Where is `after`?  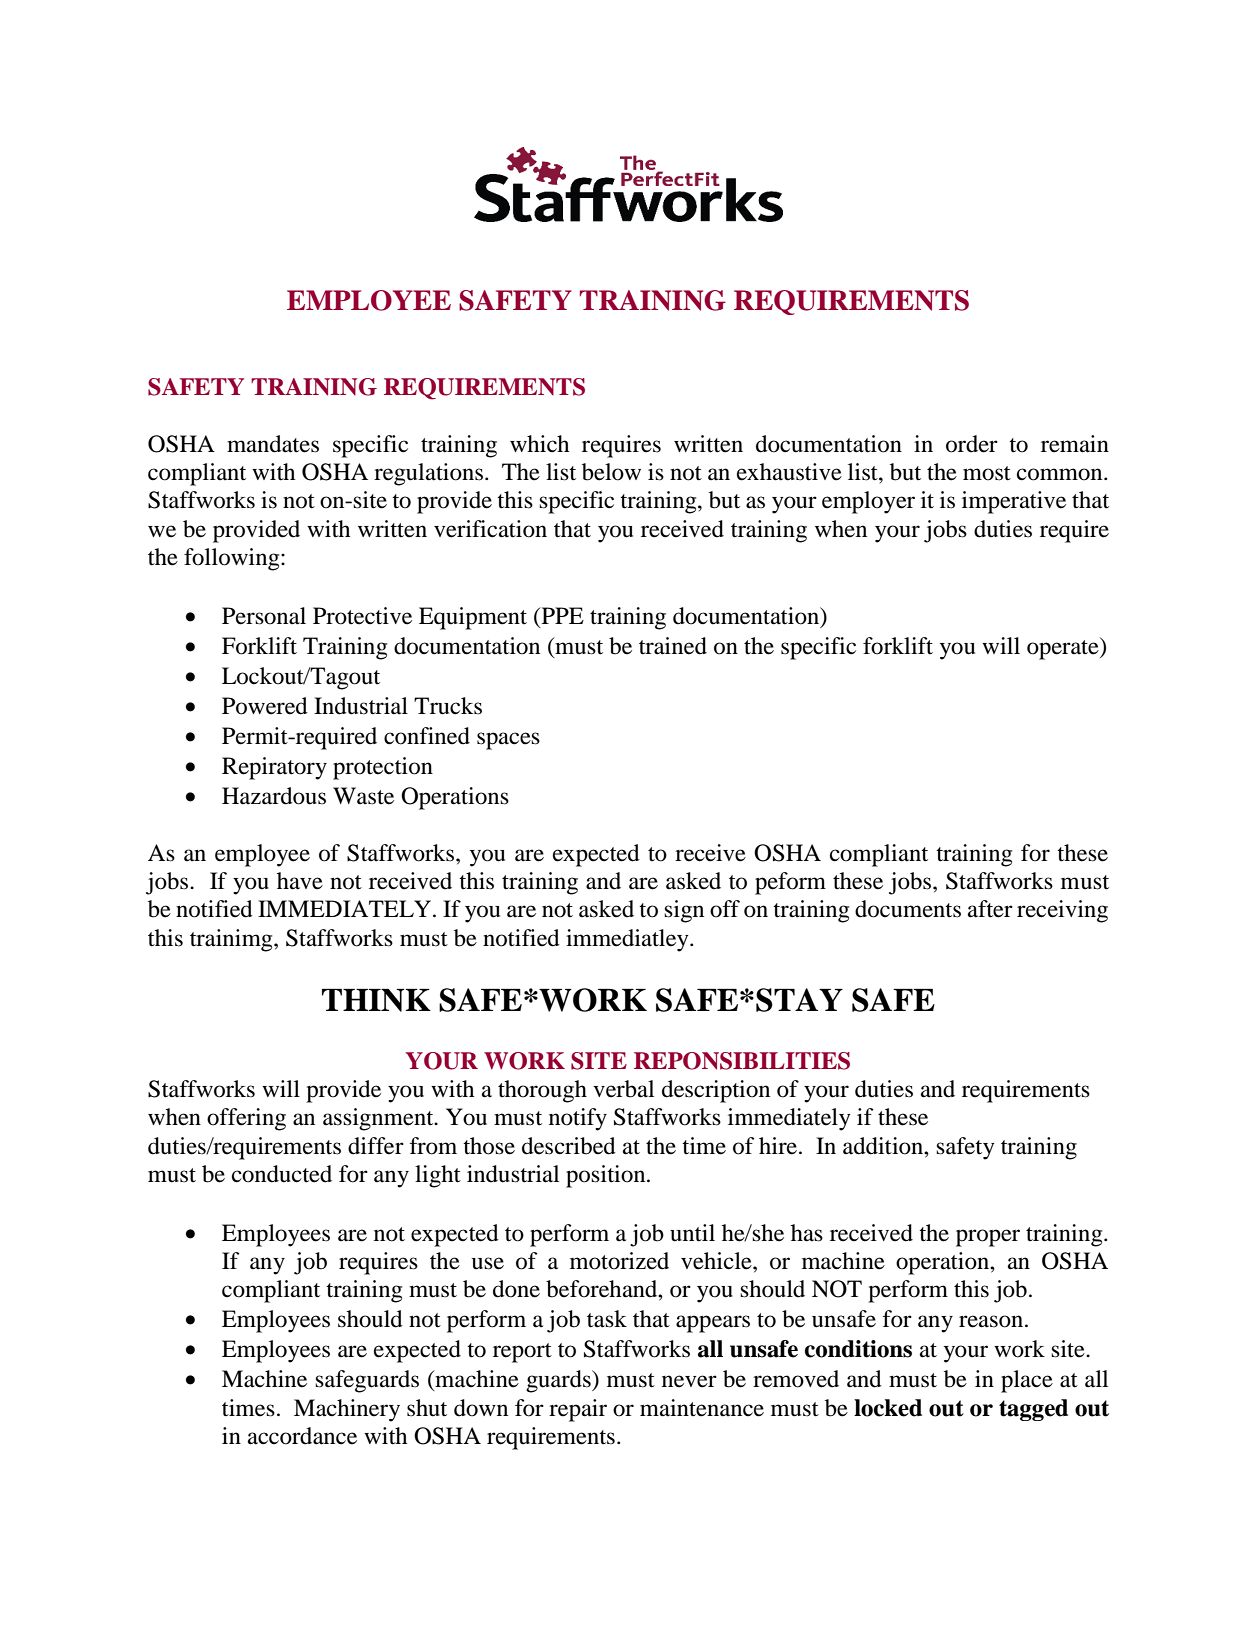 after is located at coordinates (990, 909).
